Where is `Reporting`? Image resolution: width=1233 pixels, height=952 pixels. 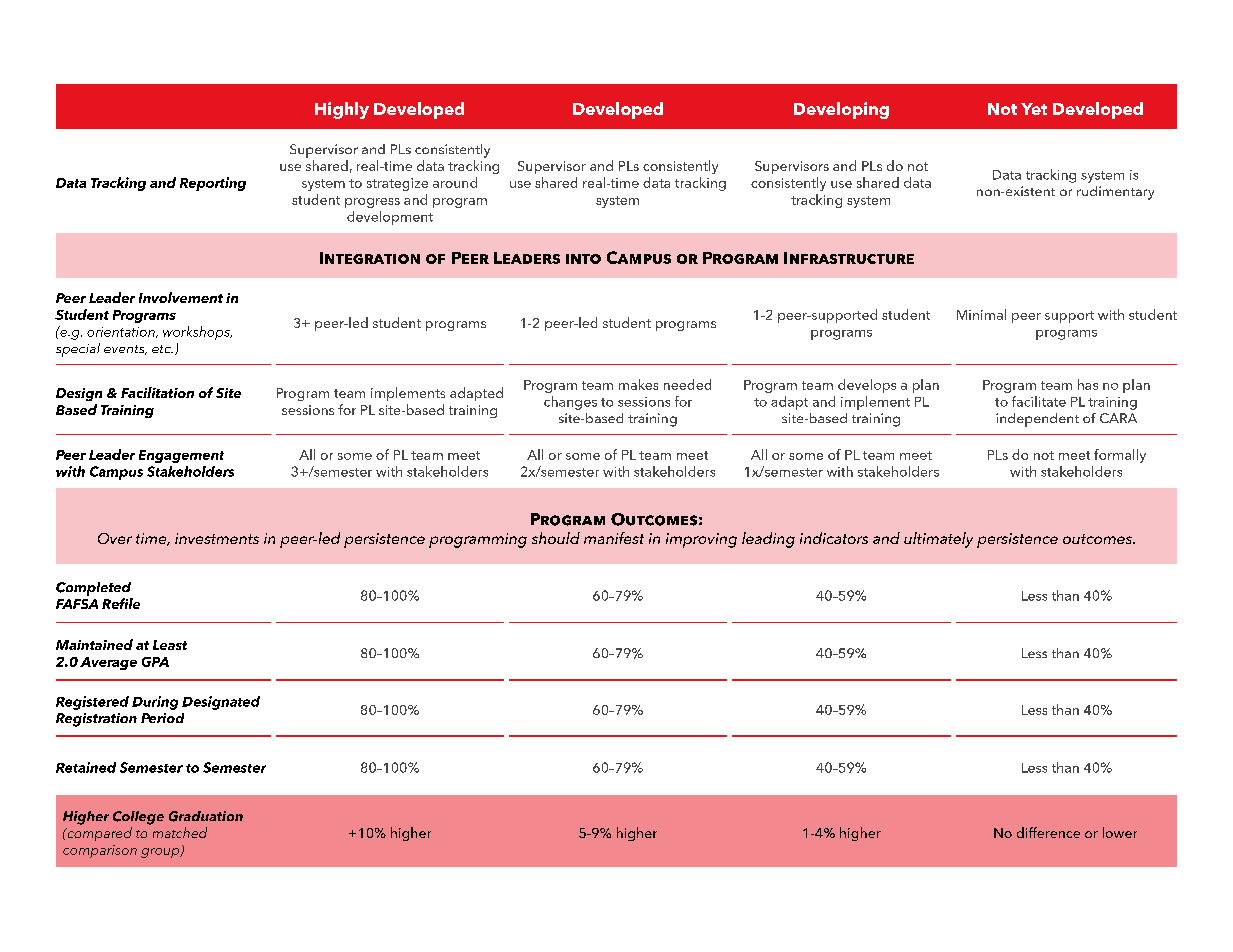
Reporting is located at coordinates (213, 184).
